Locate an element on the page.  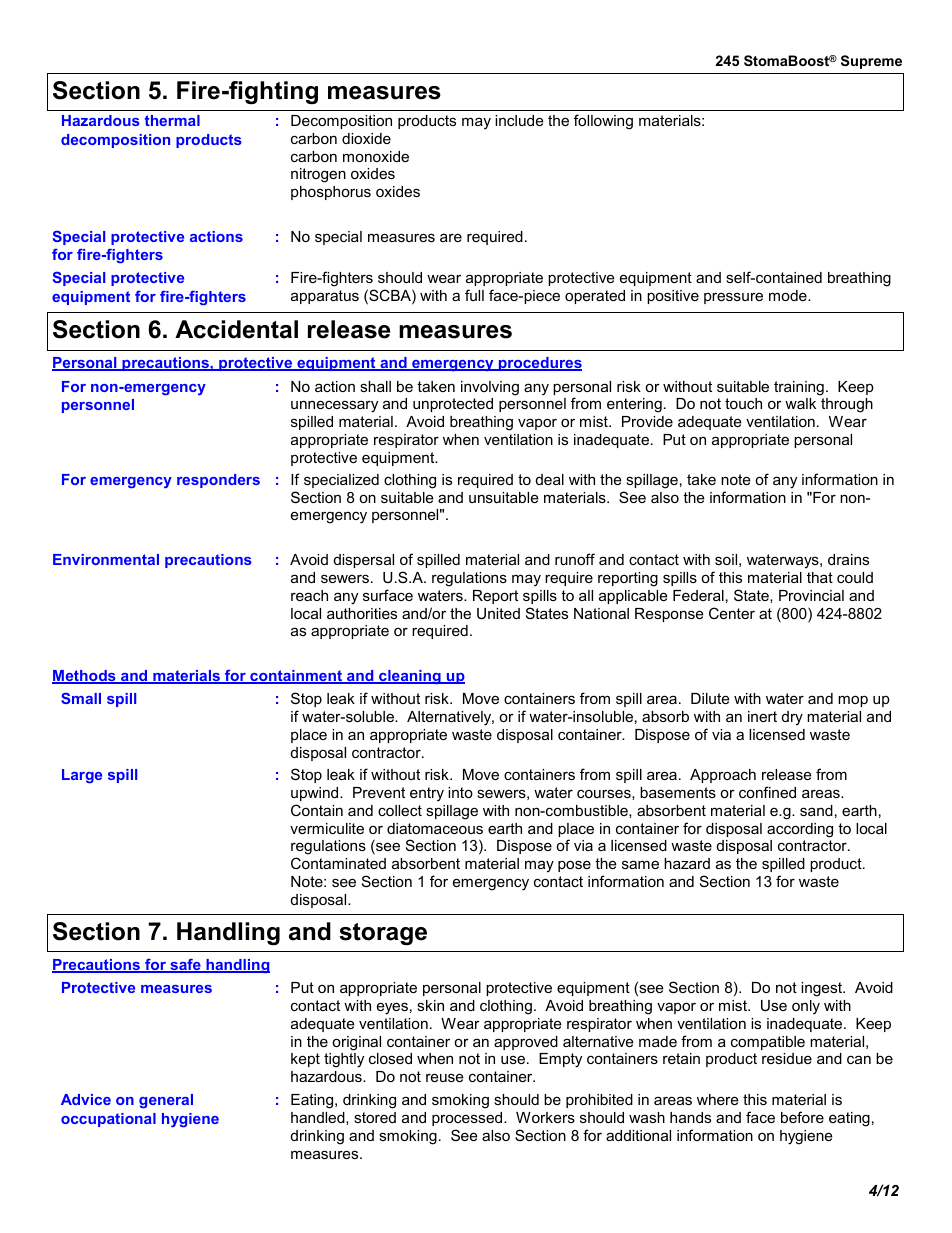
United is located at coordinates (498, 613).
